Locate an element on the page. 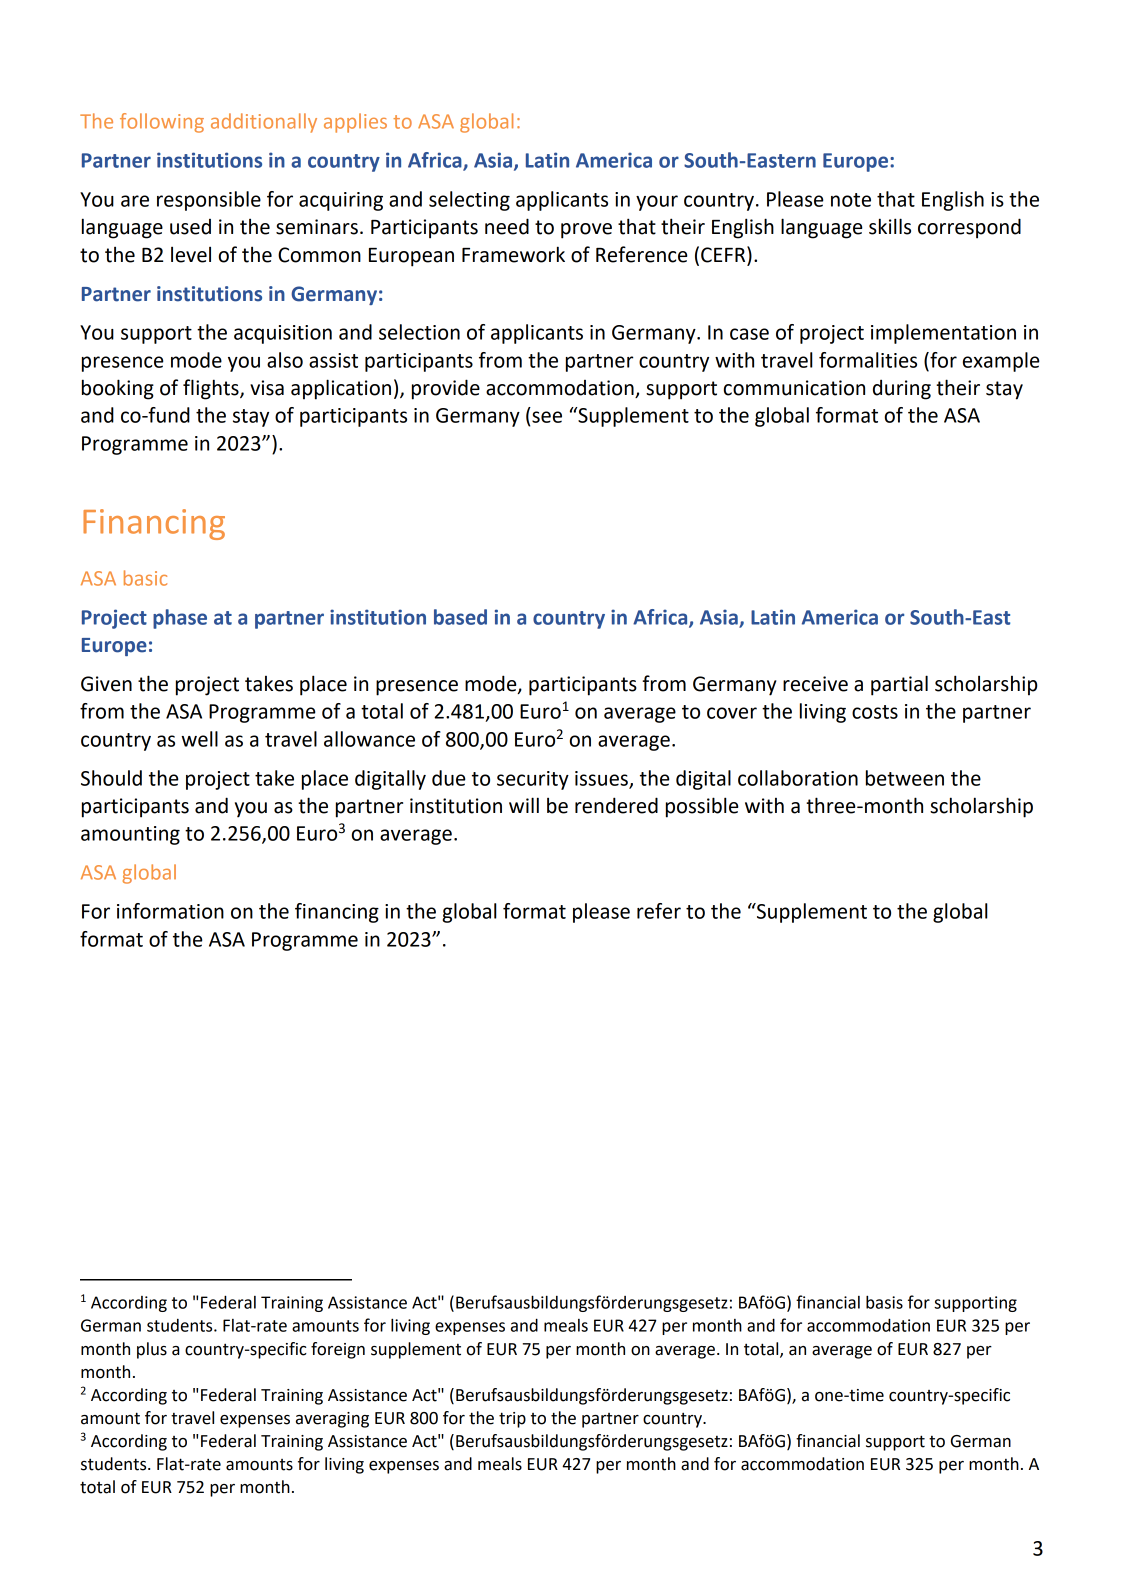  plus is located at coordinates (152, 1350).
